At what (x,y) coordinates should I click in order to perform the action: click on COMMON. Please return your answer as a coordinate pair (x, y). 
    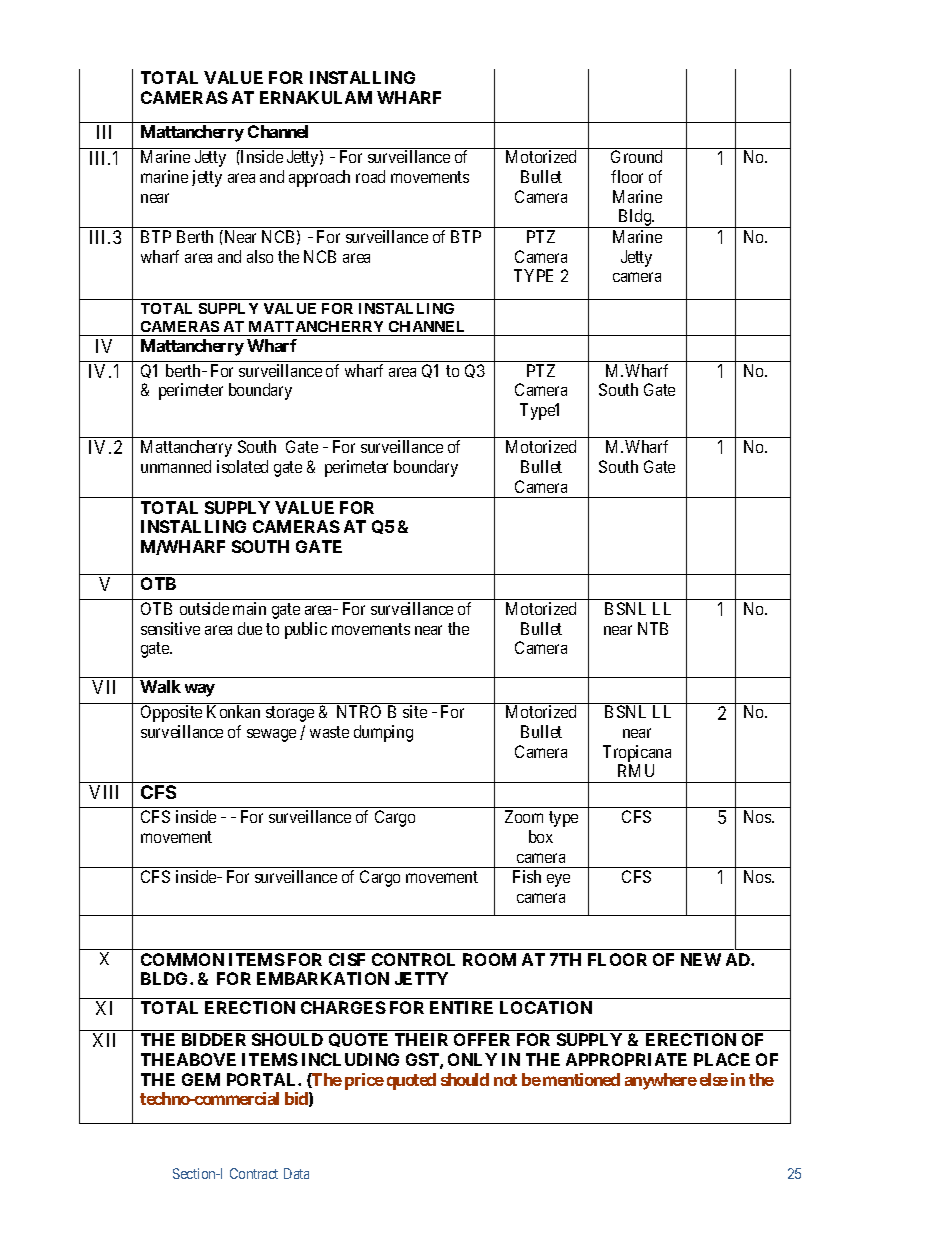
    Looking at the image, I should click on (182, 959).
